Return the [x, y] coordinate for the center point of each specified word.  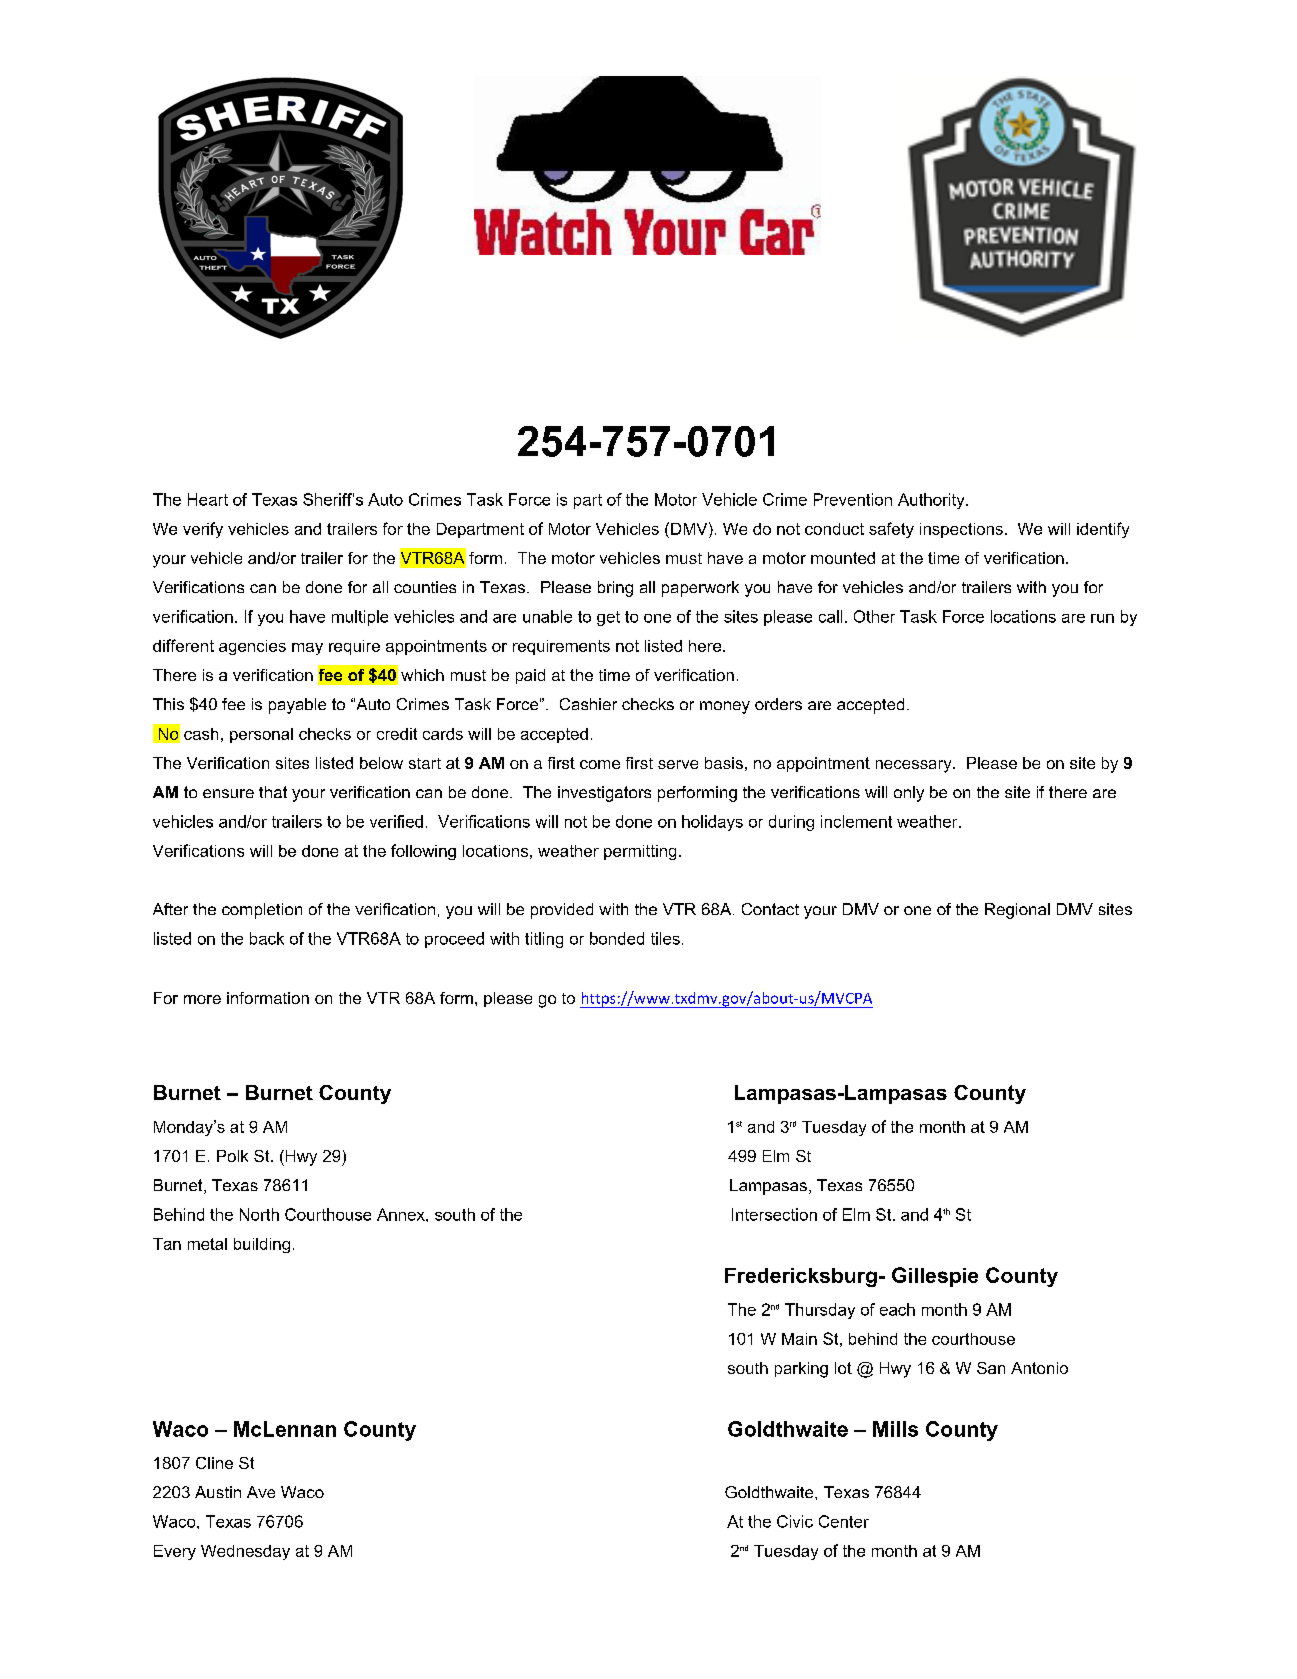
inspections [961, 530]
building [262, 1245]
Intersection [774, 1214]
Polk [232, 1156]
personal [261, 735]
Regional [1017, 911]
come [600, 764]
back [267, 938]
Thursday [820, 1311]
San [991, 1368]
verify [203, 530]
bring [615, 589]
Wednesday [245, 1552]
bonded [617, 938]
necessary [915, 766]
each [897, 1309]
